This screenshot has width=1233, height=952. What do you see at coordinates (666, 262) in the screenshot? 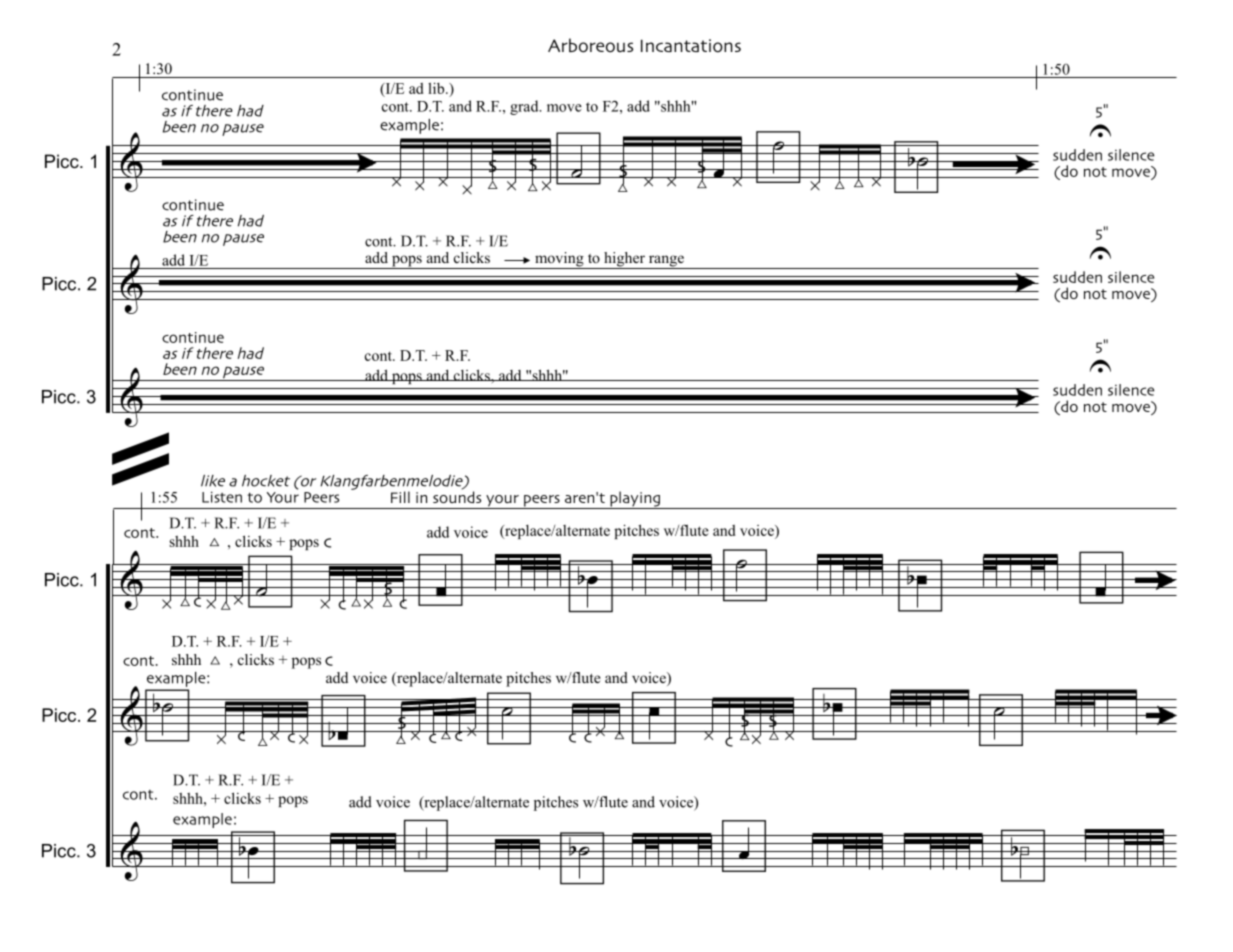
I see `range` at bounding box center [666, 262].
